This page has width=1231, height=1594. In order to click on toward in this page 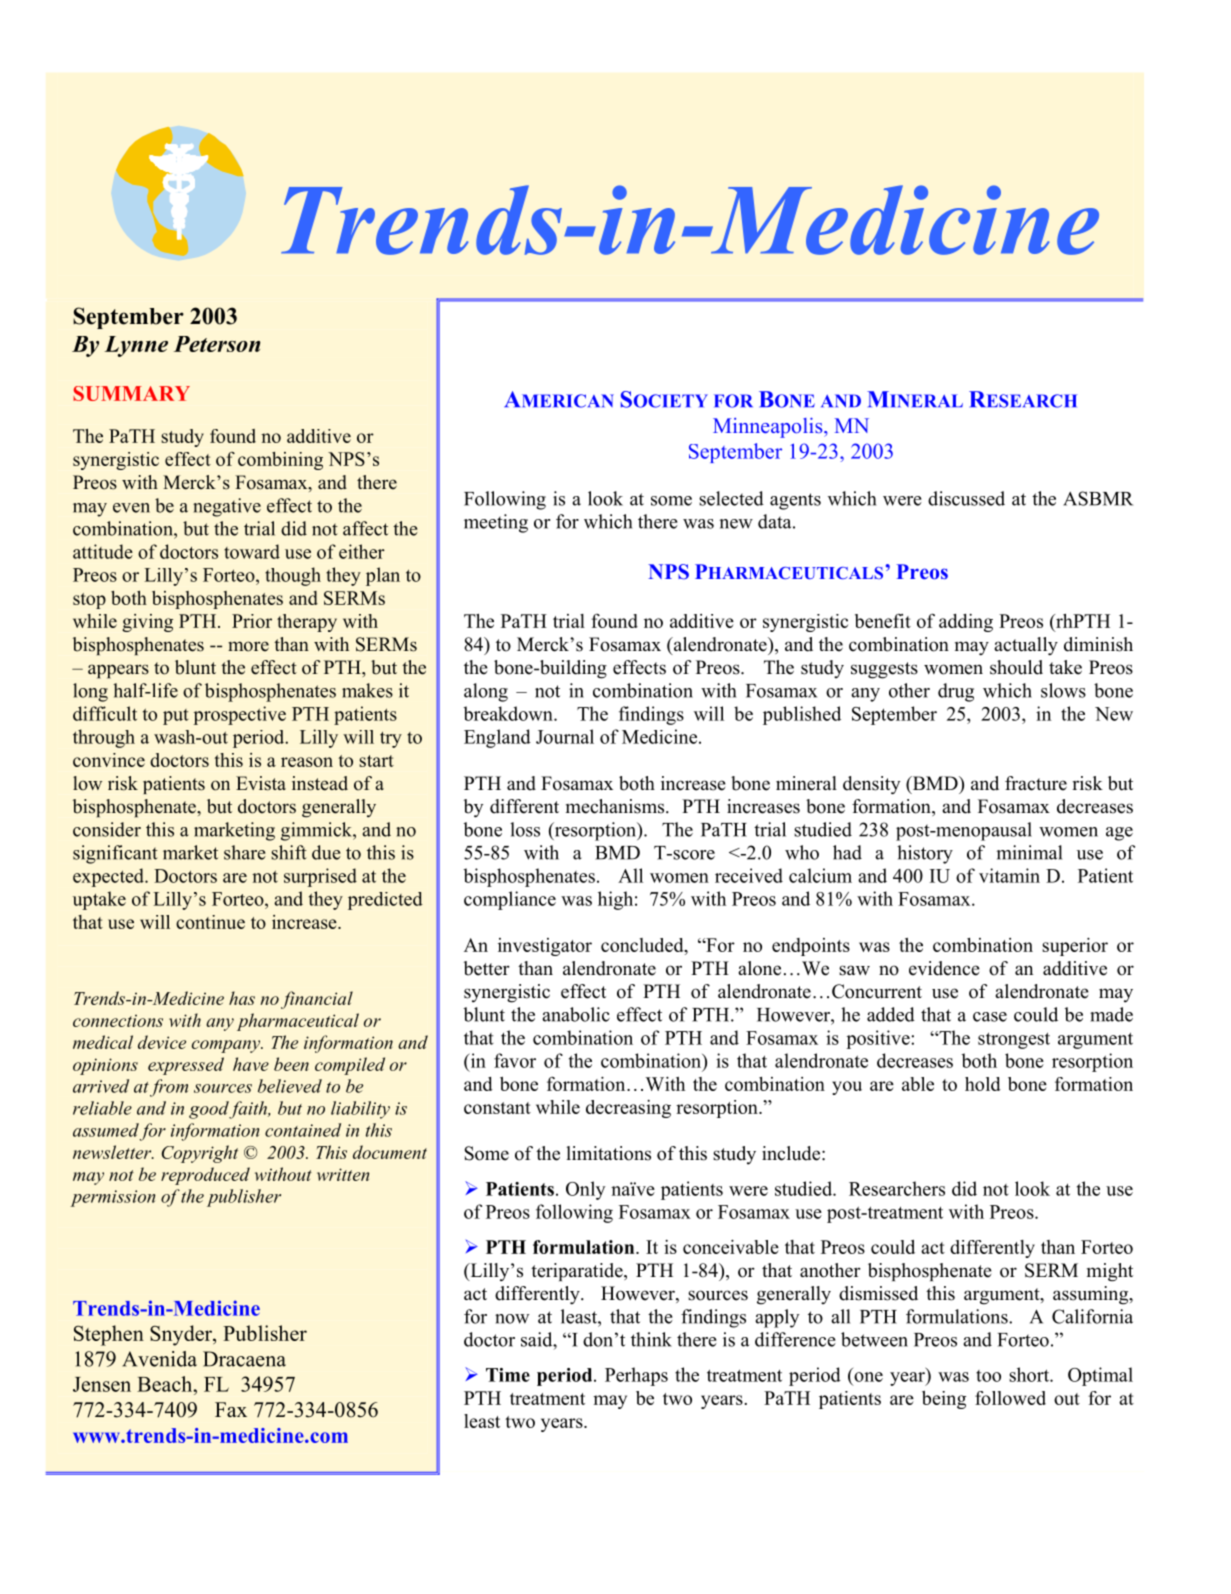, I will do `click(252, 551)`.
